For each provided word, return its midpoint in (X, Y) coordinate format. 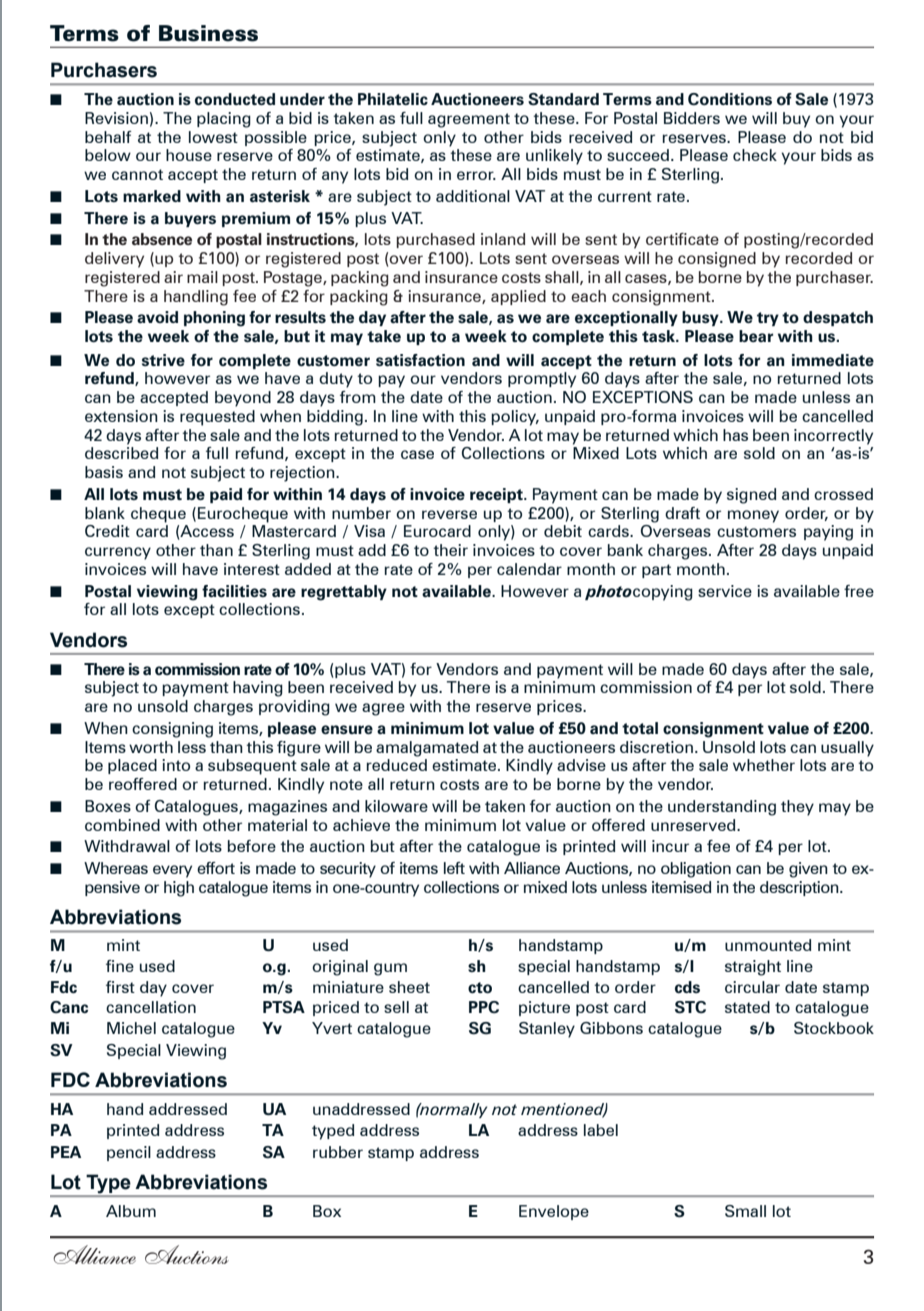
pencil (129, 1153)
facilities (234, 591)
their (450, 550)
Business (208, 33)
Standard (563, 99)
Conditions (730, 99)
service (725, 591)
